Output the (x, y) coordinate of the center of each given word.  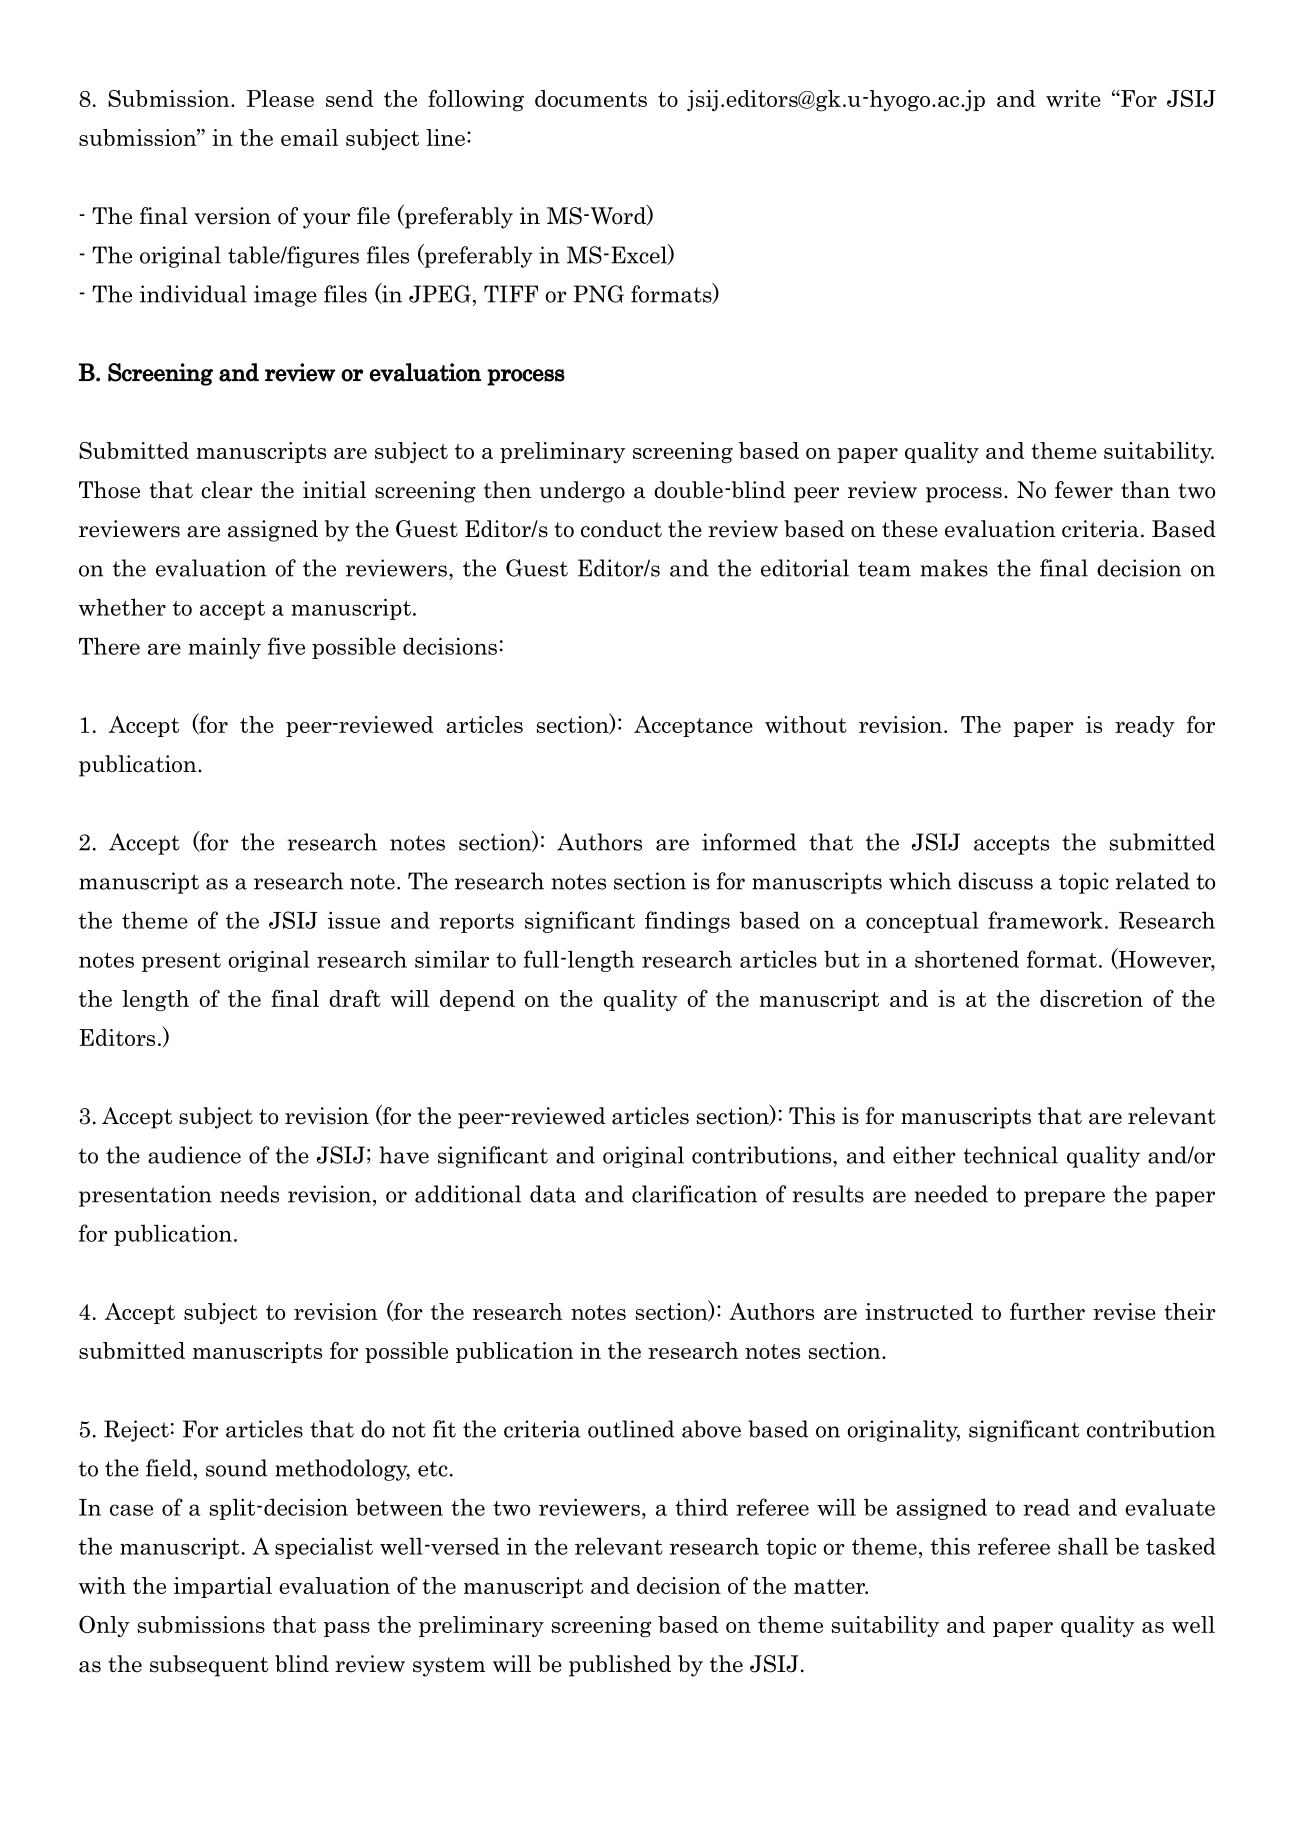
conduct (621, 529)
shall (1083, 1546)
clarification (694, 1194)
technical (1010, 1155)
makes (954, 568)
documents (591, 98)
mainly (225, 648)
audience (194, 1155)
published (620, 1666)
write (1073, 98)
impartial (223, 1587)
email (309, 137)
